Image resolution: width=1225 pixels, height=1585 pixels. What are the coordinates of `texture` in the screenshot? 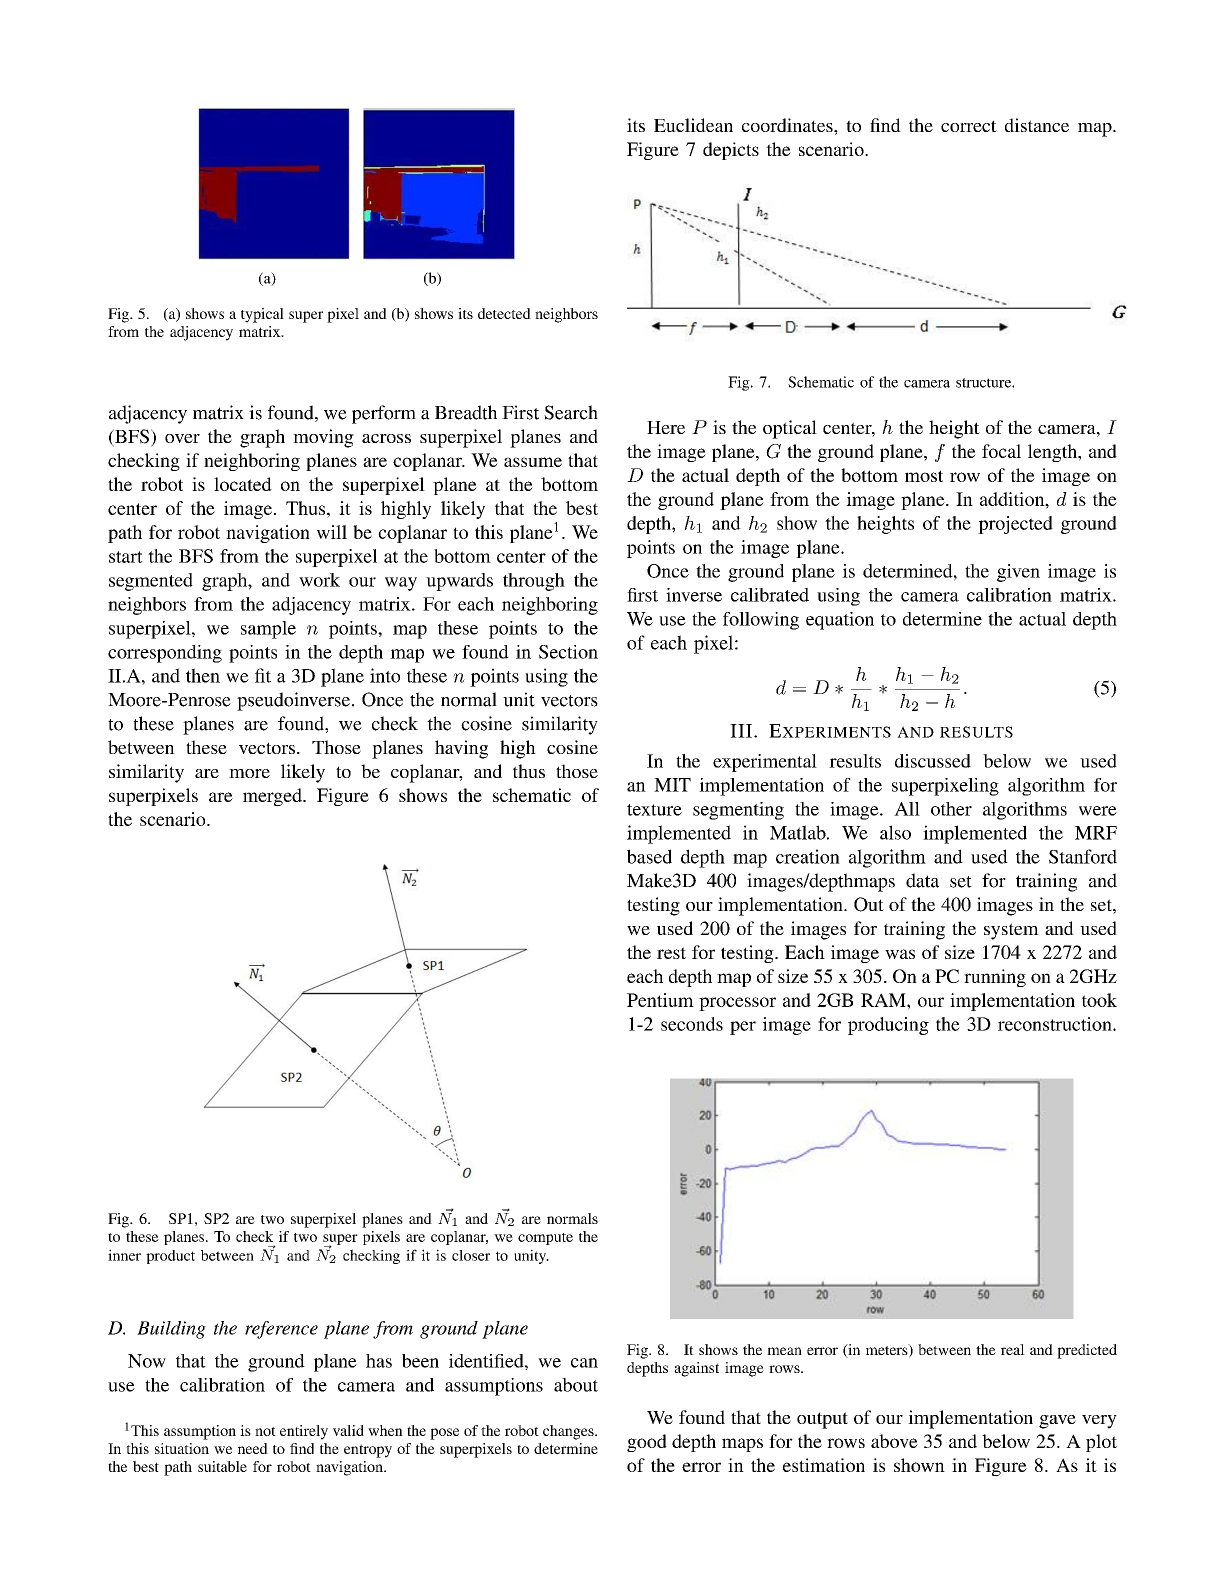 It's located at (654, 810).
